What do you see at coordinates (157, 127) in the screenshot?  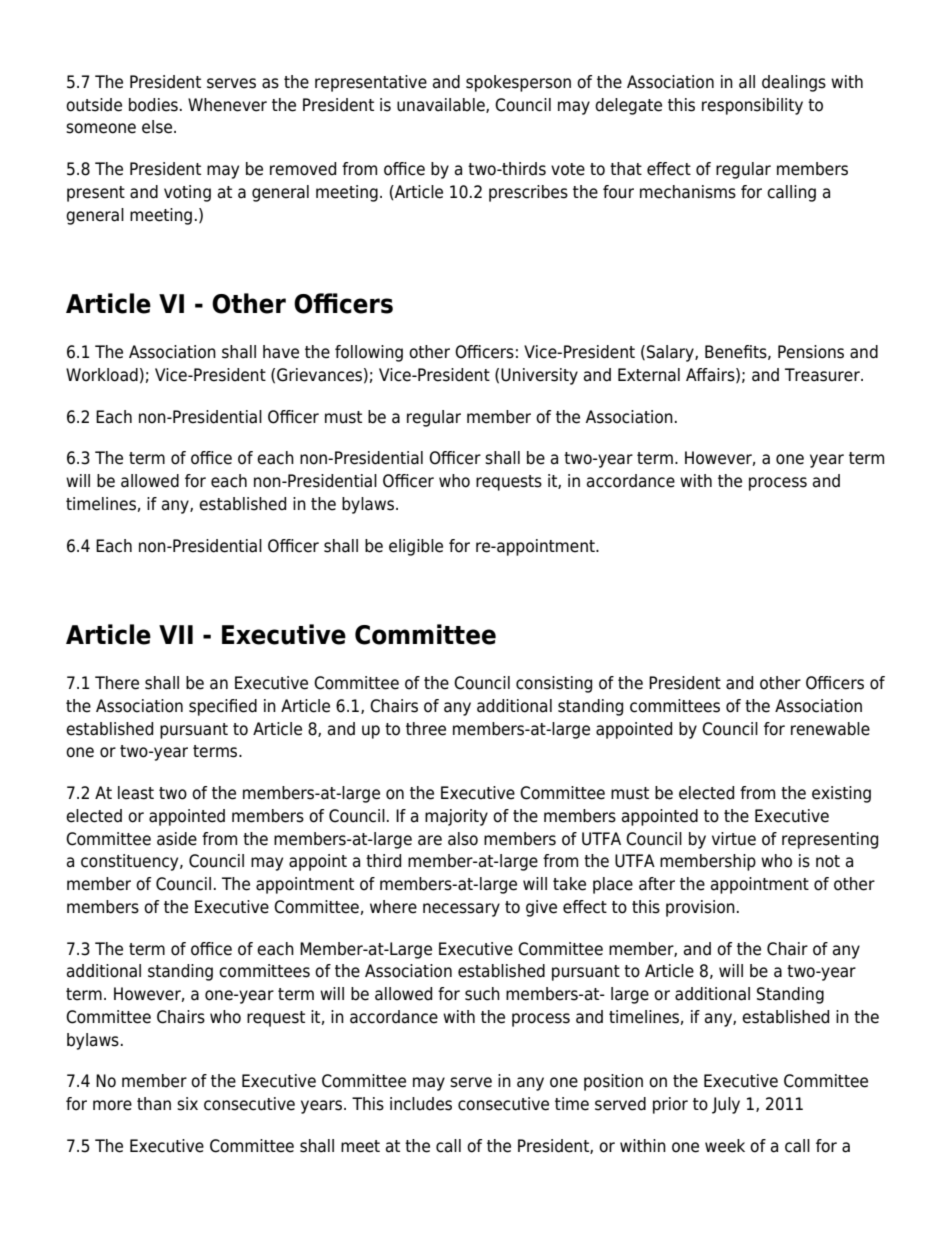 I see `else` at bounding box center [157, 127].
